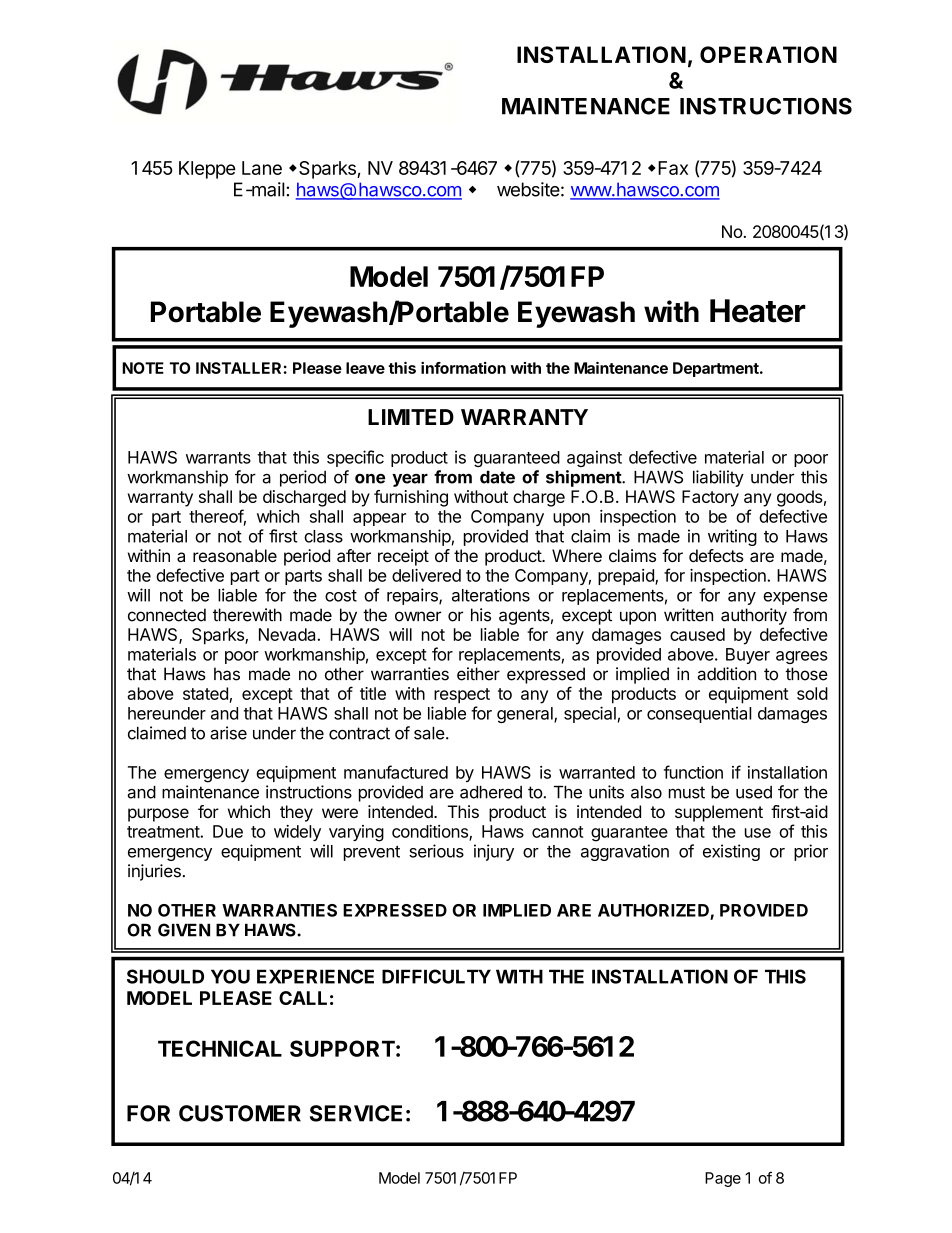  What do you see at coordinates (719, 813) in the page?
I see `supplement` at bounding box center [719, 813].
